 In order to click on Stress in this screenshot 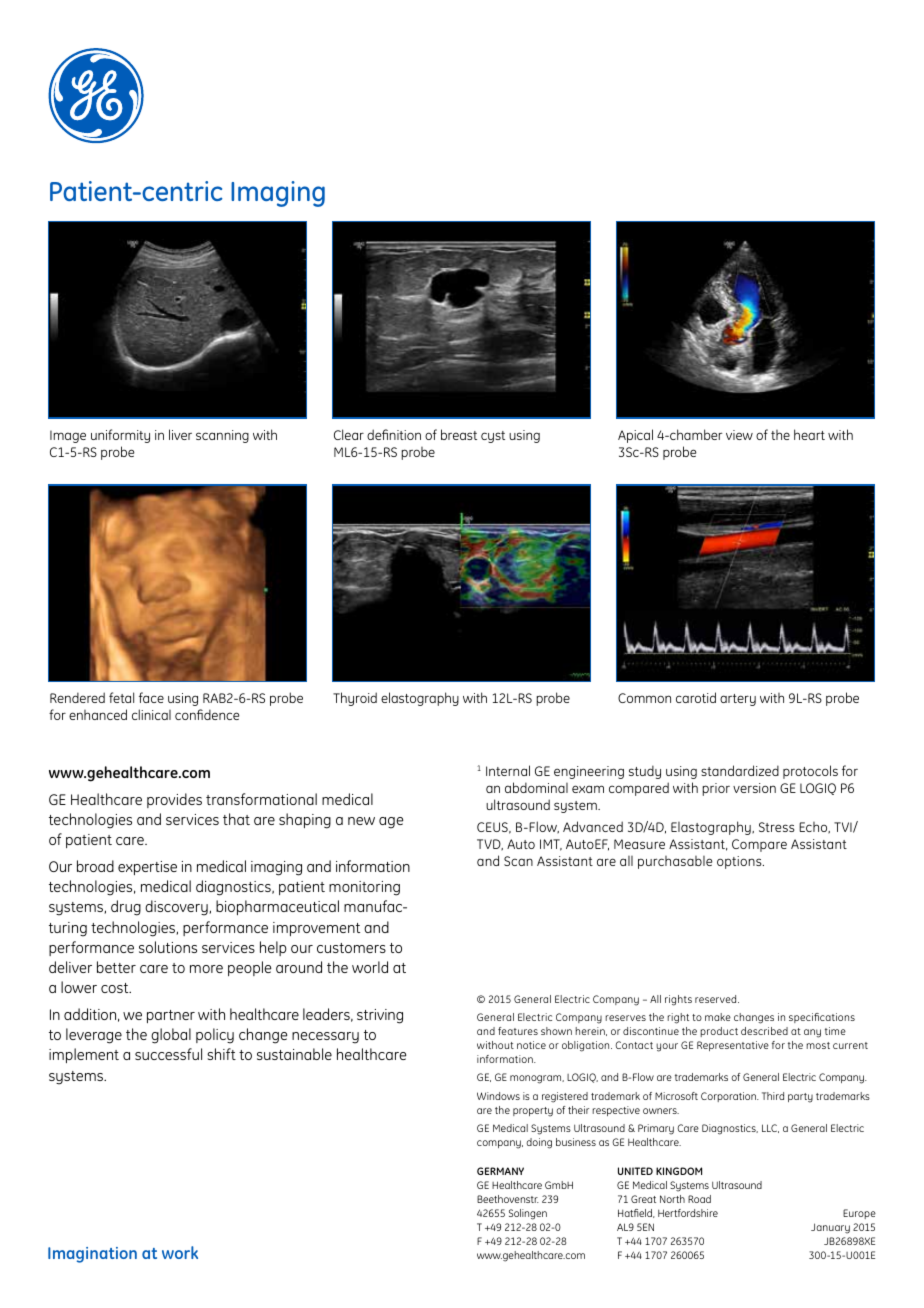, I will do `click(777, 827)`.
